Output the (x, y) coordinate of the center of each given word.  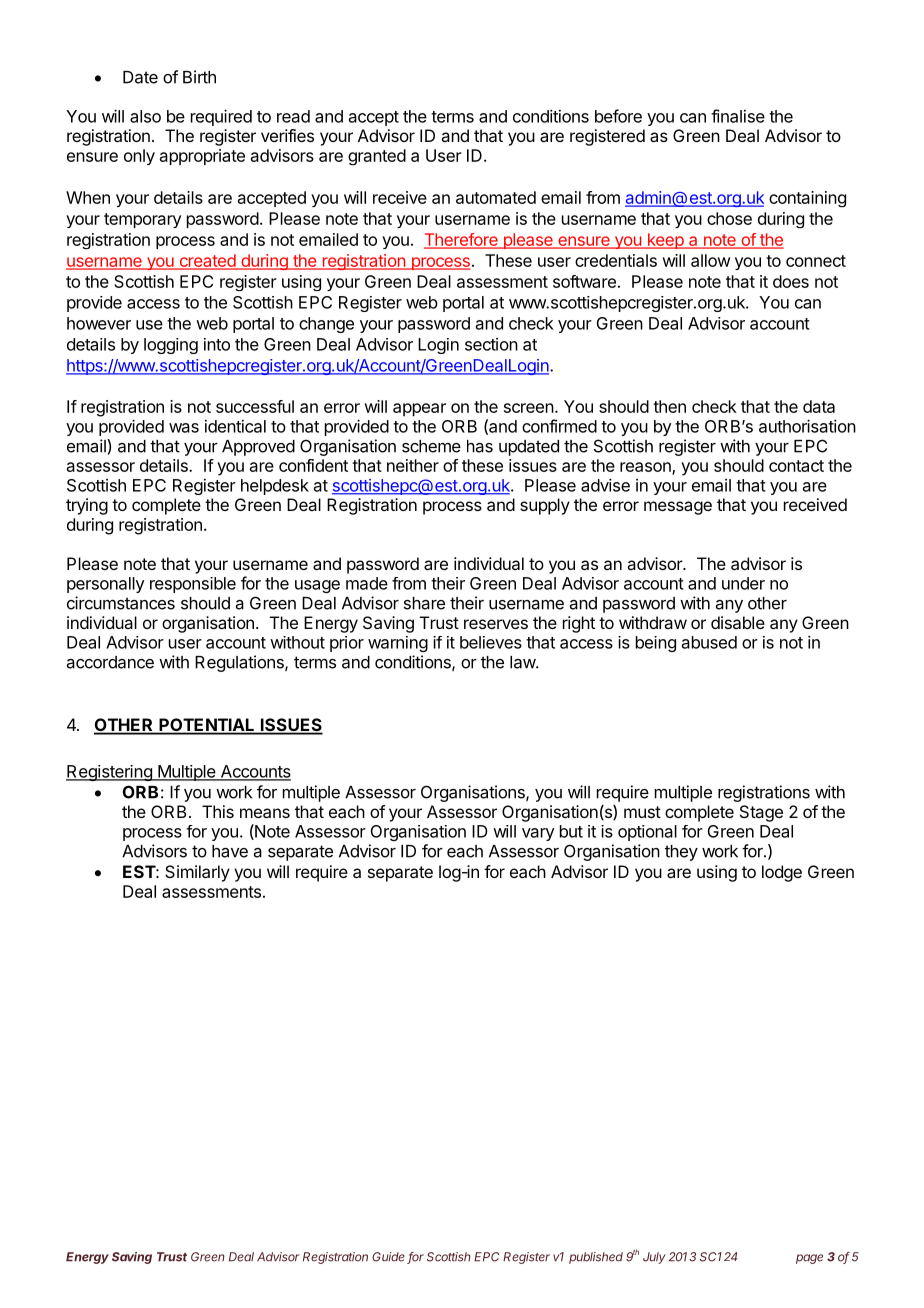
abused (709, 642)
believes (491, 642)
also (145, 116)
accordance (110, 662)
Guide (390, 1258)
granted (377, 157)
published (596, 1258)
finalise (738, 116)
